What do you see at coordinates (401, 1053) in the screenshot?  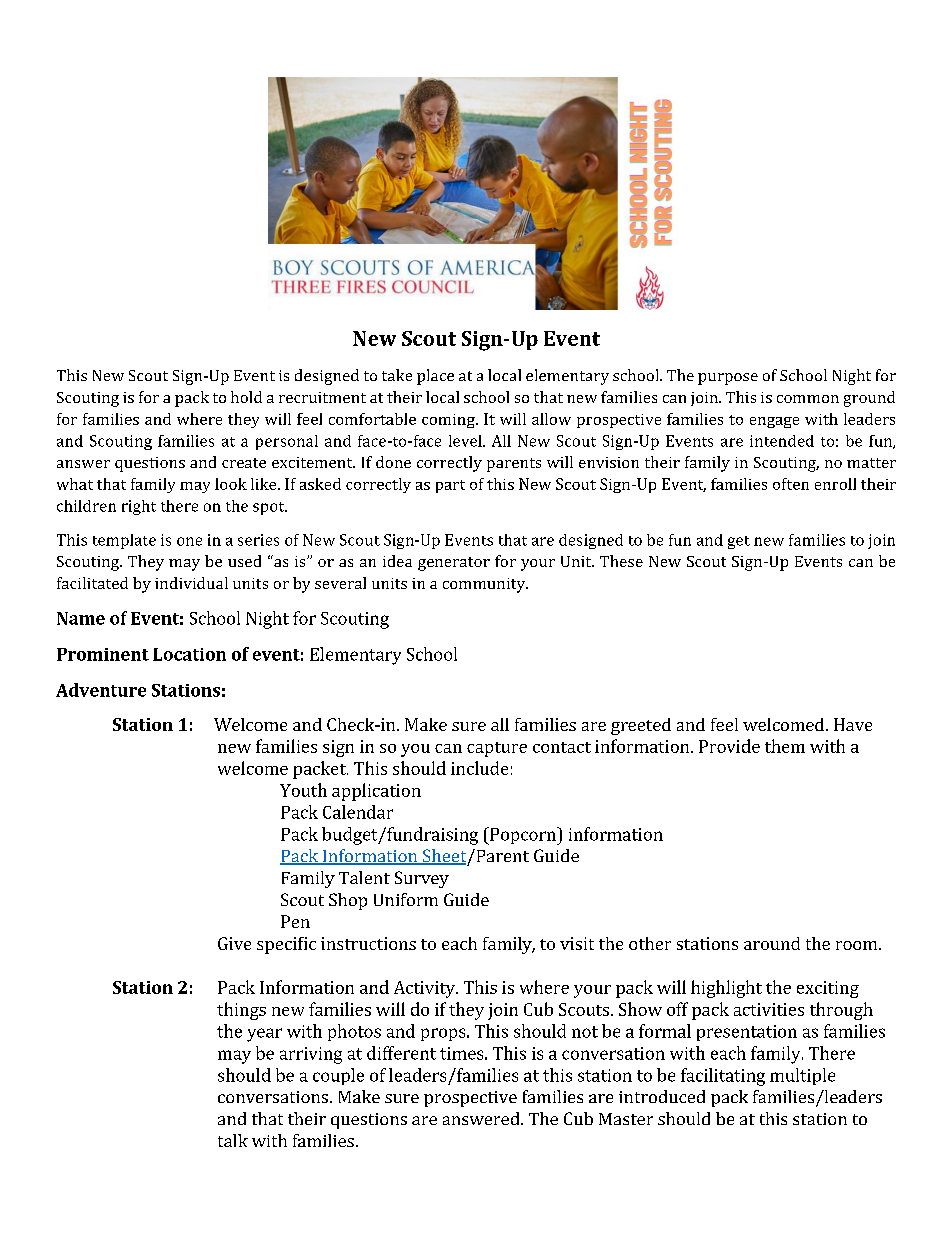 I see `different` at bounding box center [401, 1053].
